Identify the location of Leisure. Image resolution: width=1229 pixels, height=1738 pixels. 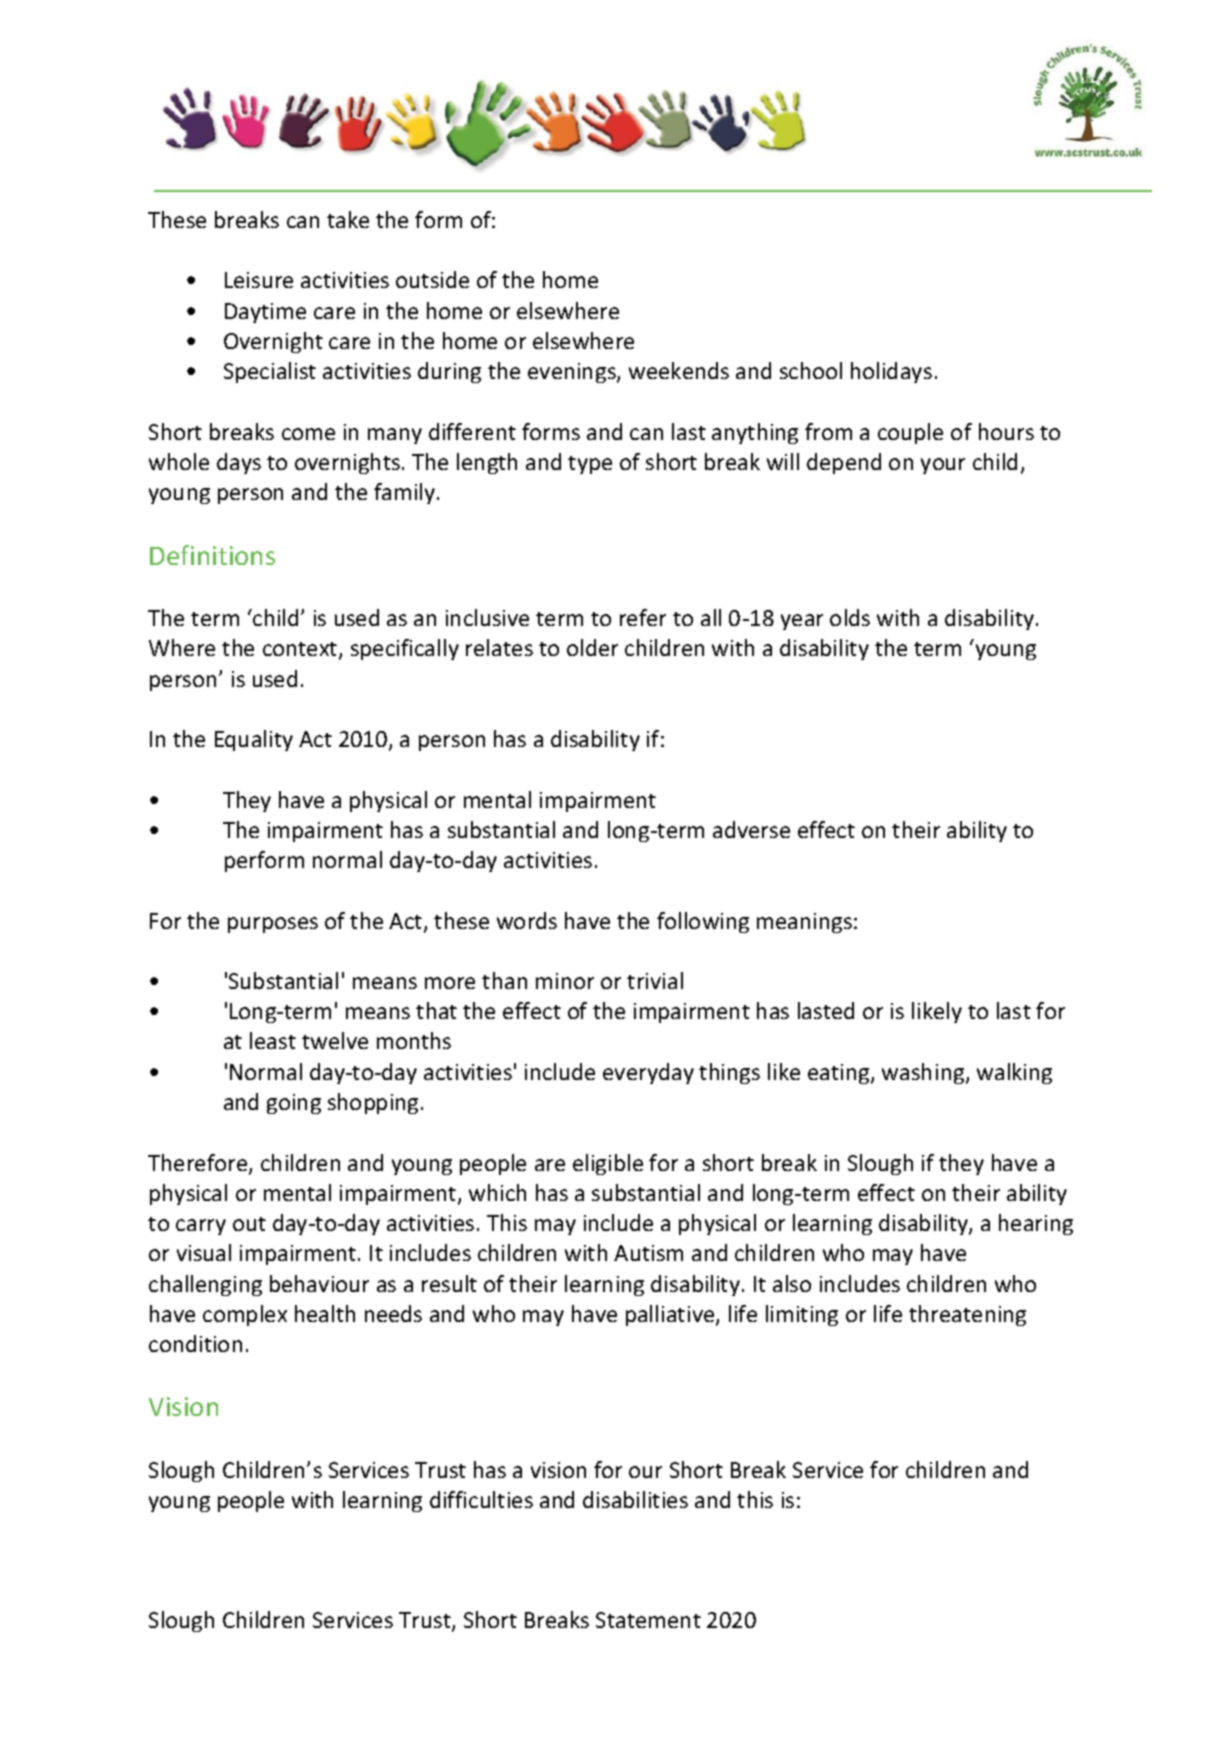
(259, 280).
